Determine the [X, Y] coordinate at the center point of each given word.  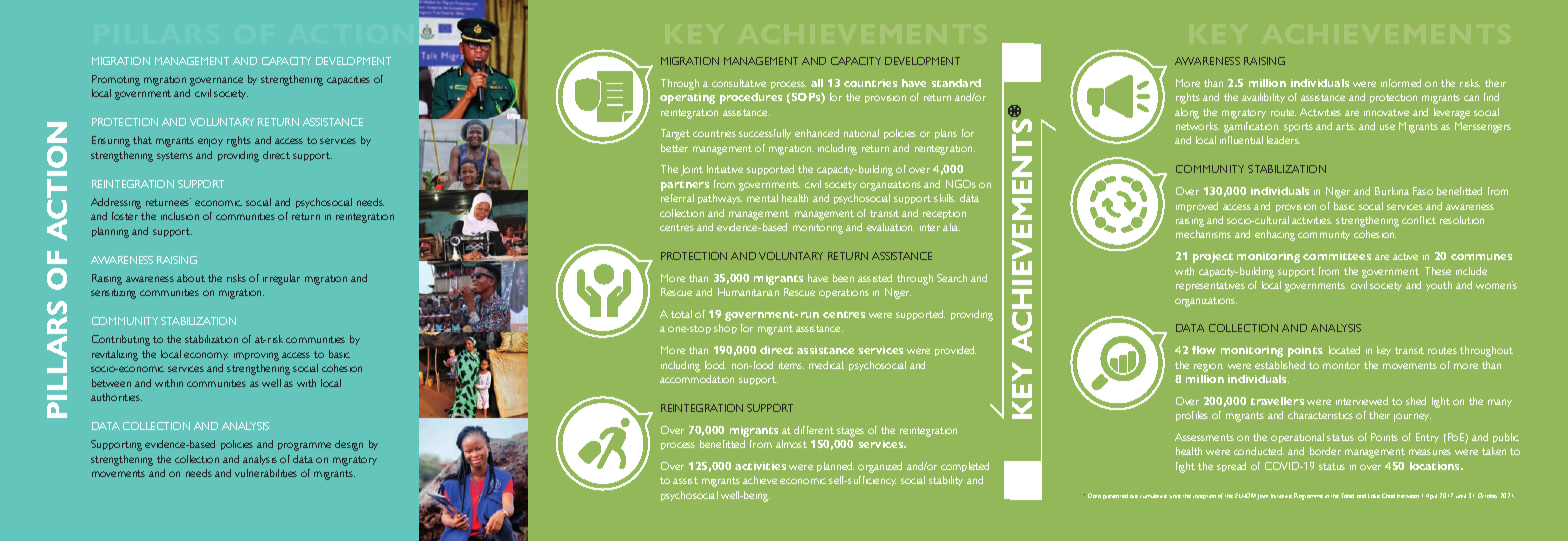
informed [1401, 83]
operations [844, 293]
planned [835, 467]
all [817, 83]
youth [1439, 286]
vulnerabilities [266, 473]
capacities [348, 80]
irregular [281, 279]
